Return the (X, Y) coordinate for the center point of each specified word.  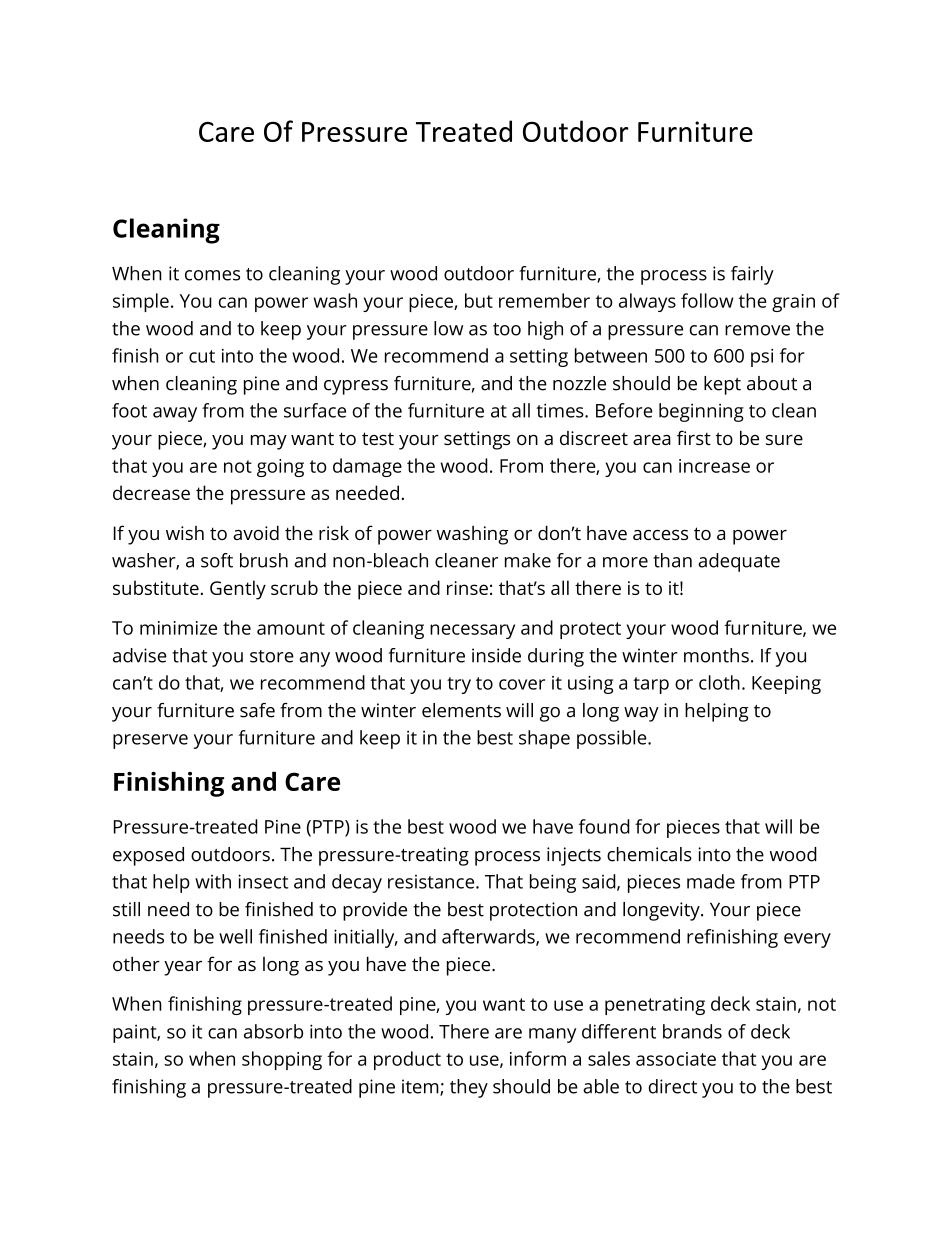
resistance (432, 882)
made (711, 881)
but (479, 300)
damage (367, 467)
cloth (719, 682)
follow (707, 300)
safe (257, 710)
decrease (151, 492)
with (213, 881)
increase (714, 466)
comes (212, 275)
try (459, 685)
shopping (282, 1060)
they (469, 1088)
